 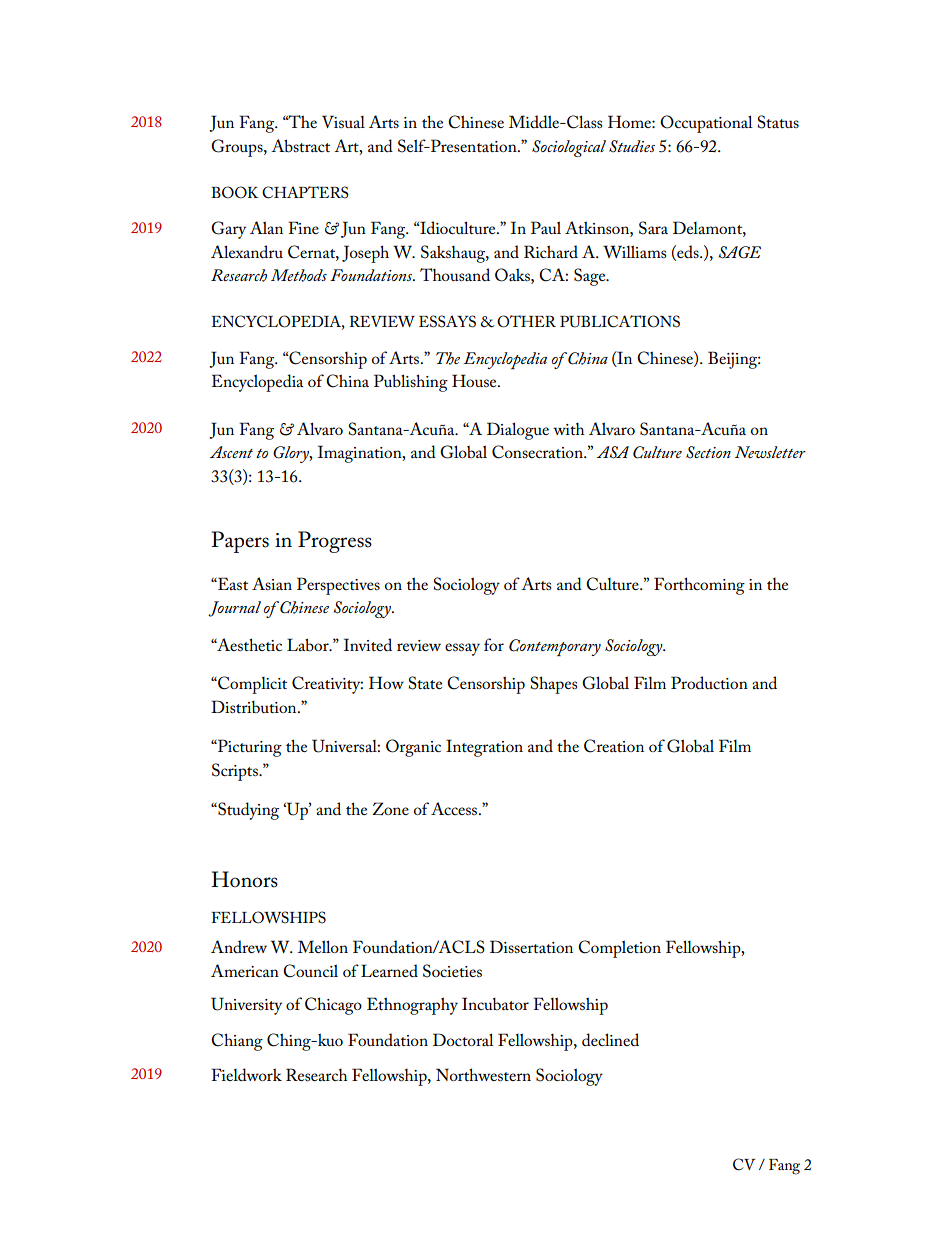 What do you see at coordinates (709, 682) in the document?
I see `Production` at bounding box center [709, 682].
